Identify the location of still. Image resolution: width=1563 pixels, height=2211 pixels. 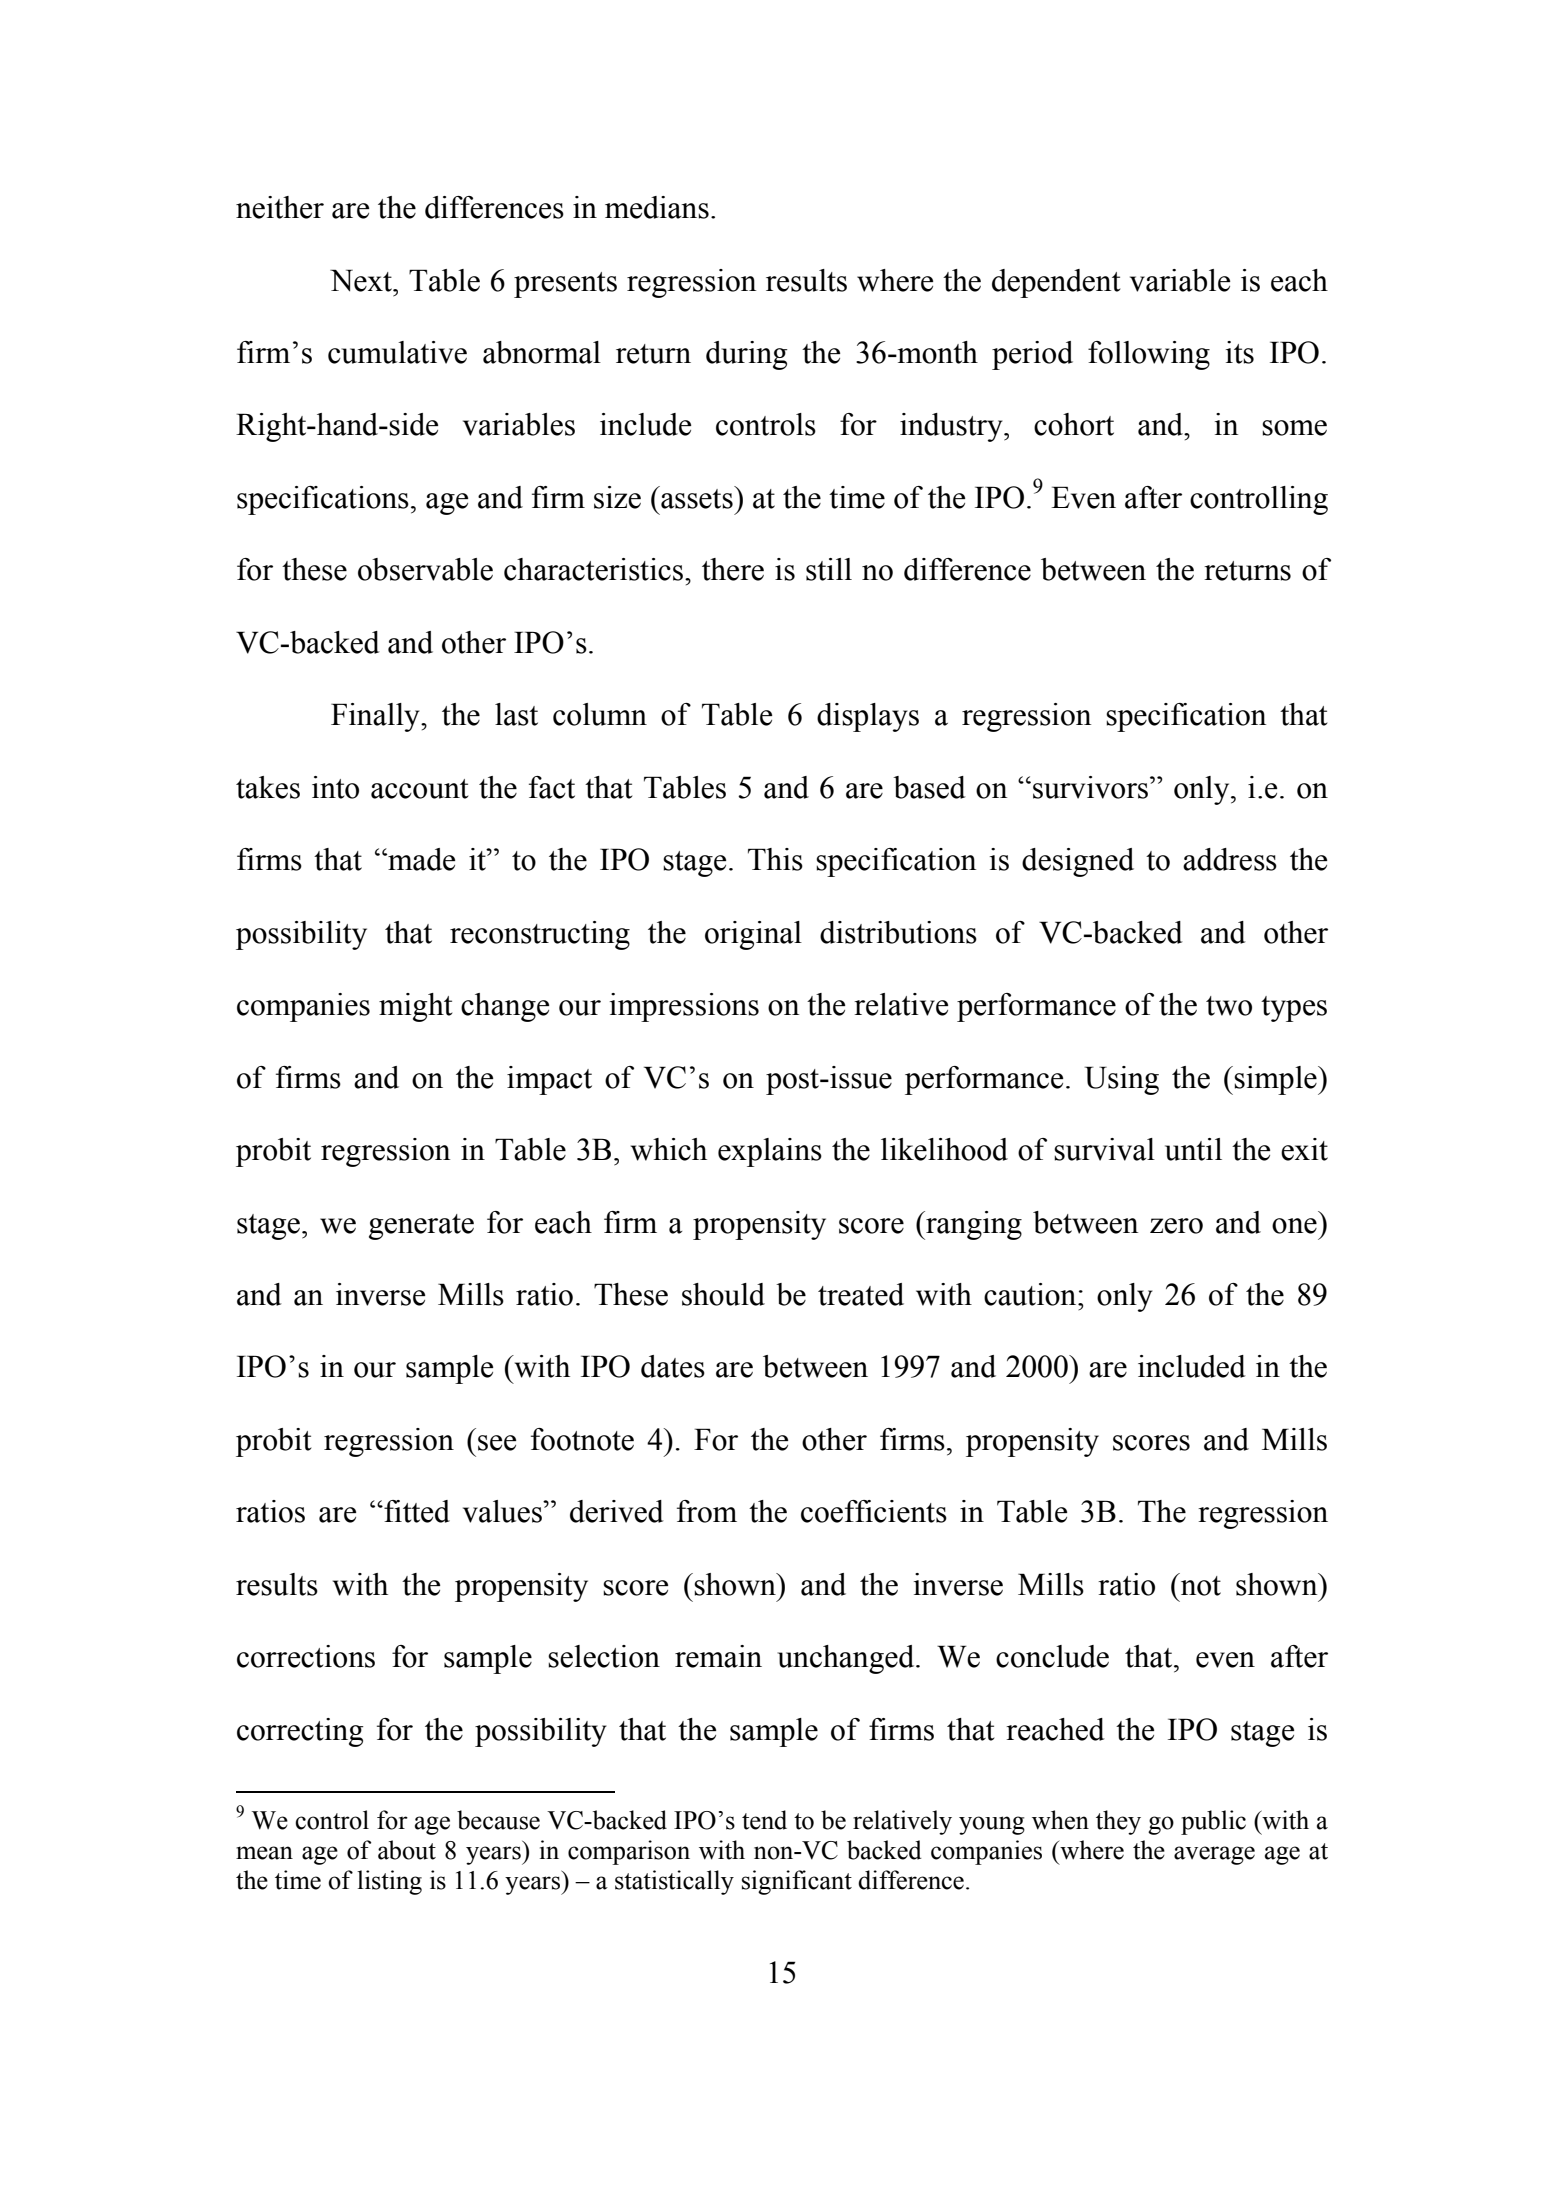
(829, 569).
